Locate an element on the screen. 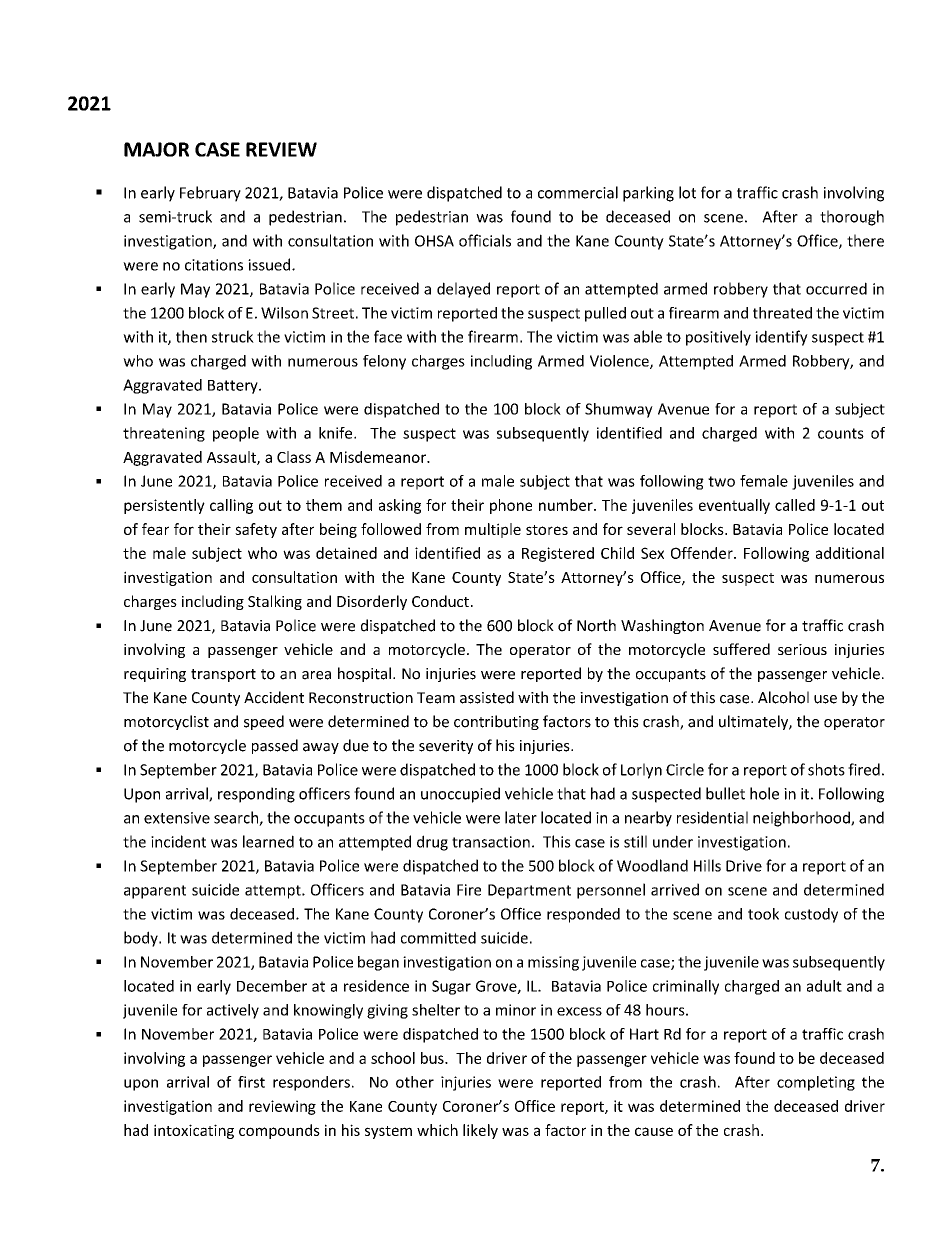  first is located at coordinates (251, 1082).
